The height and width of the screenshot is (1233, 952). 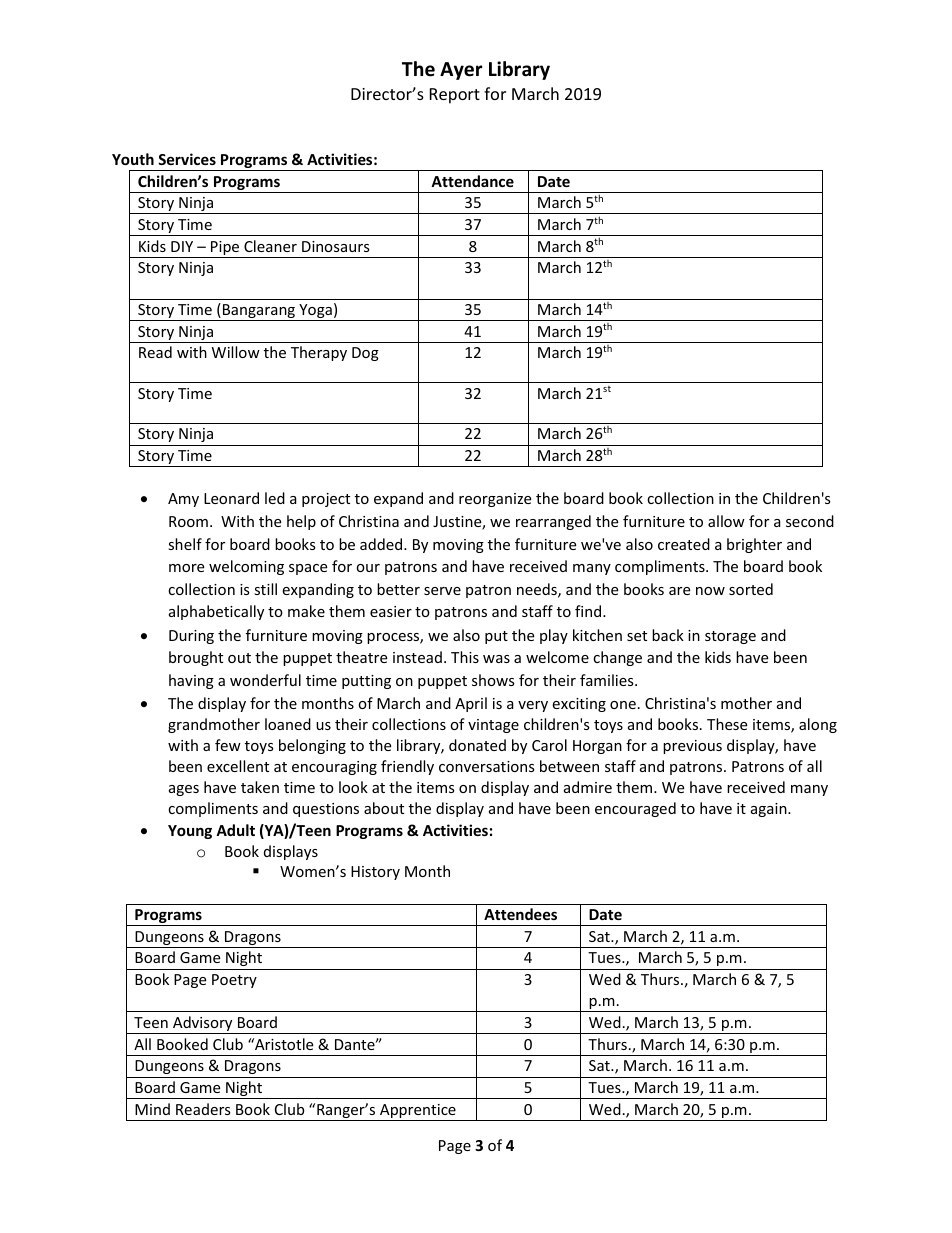 What do you see at coordinates (455, 96) in the screenshot?
I see `Report` at bounding box center [455, 96].
